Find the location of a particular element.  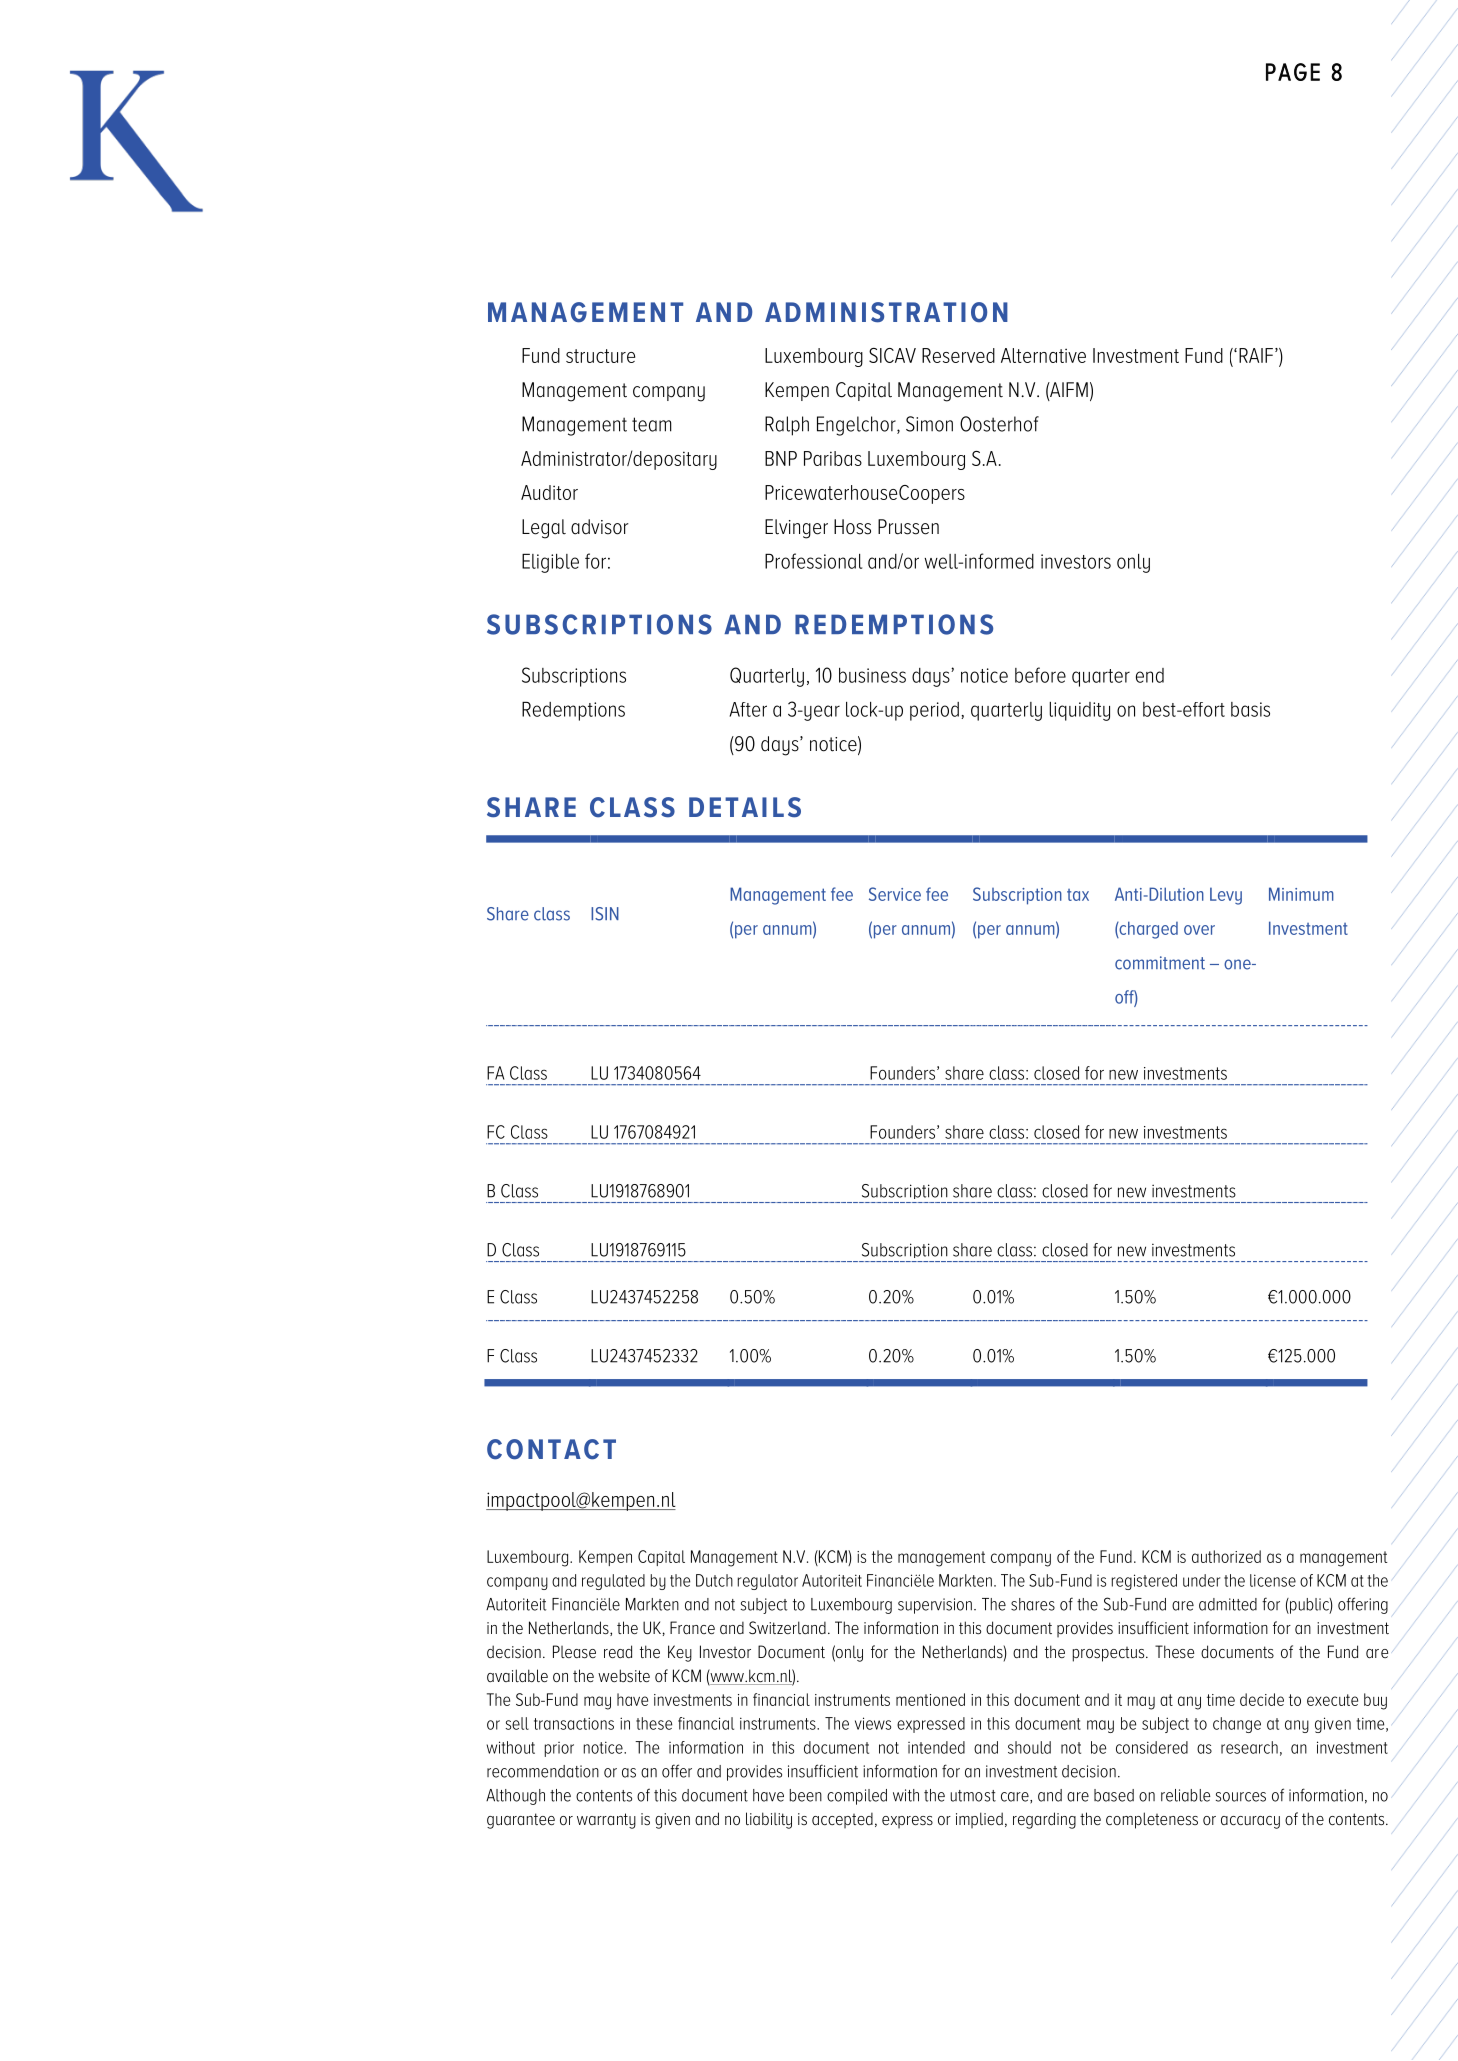

ISIN is located at coordinates (605, 914).
